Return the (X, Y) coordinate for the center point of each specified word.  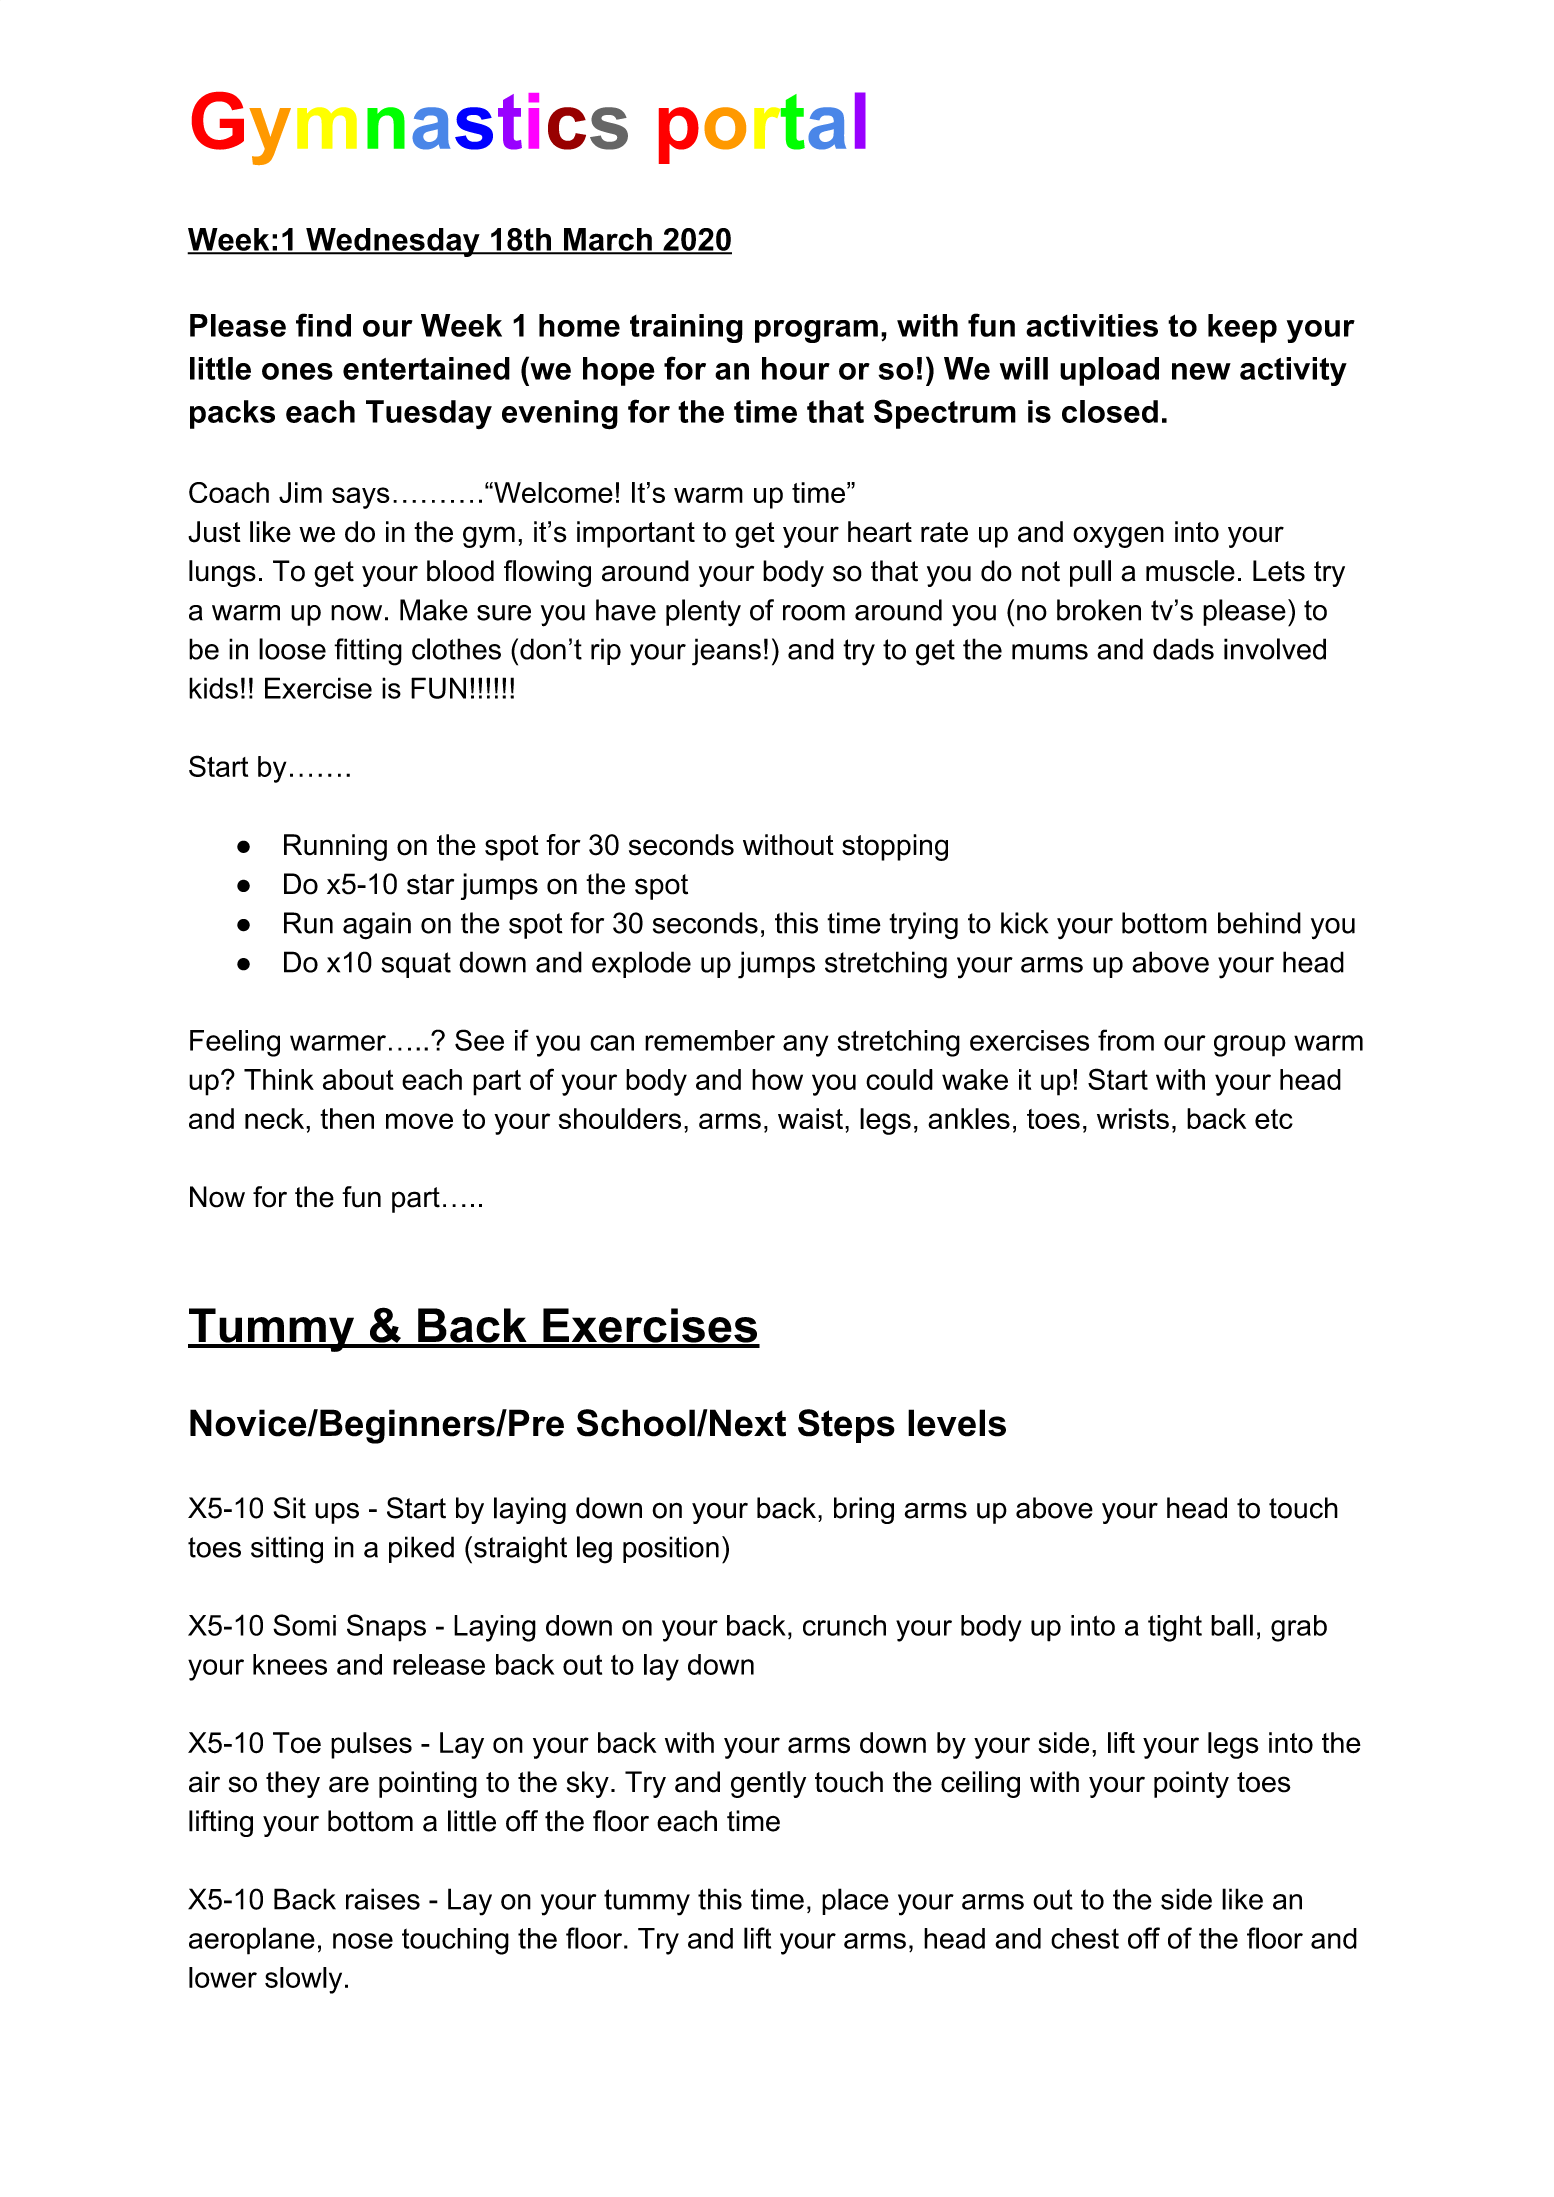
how (777, 1079)
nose (363, 1941)
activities (1092, 325)
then (347, 1118)
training (686, 328)
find (323, 325)
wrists (1133, 1118)
